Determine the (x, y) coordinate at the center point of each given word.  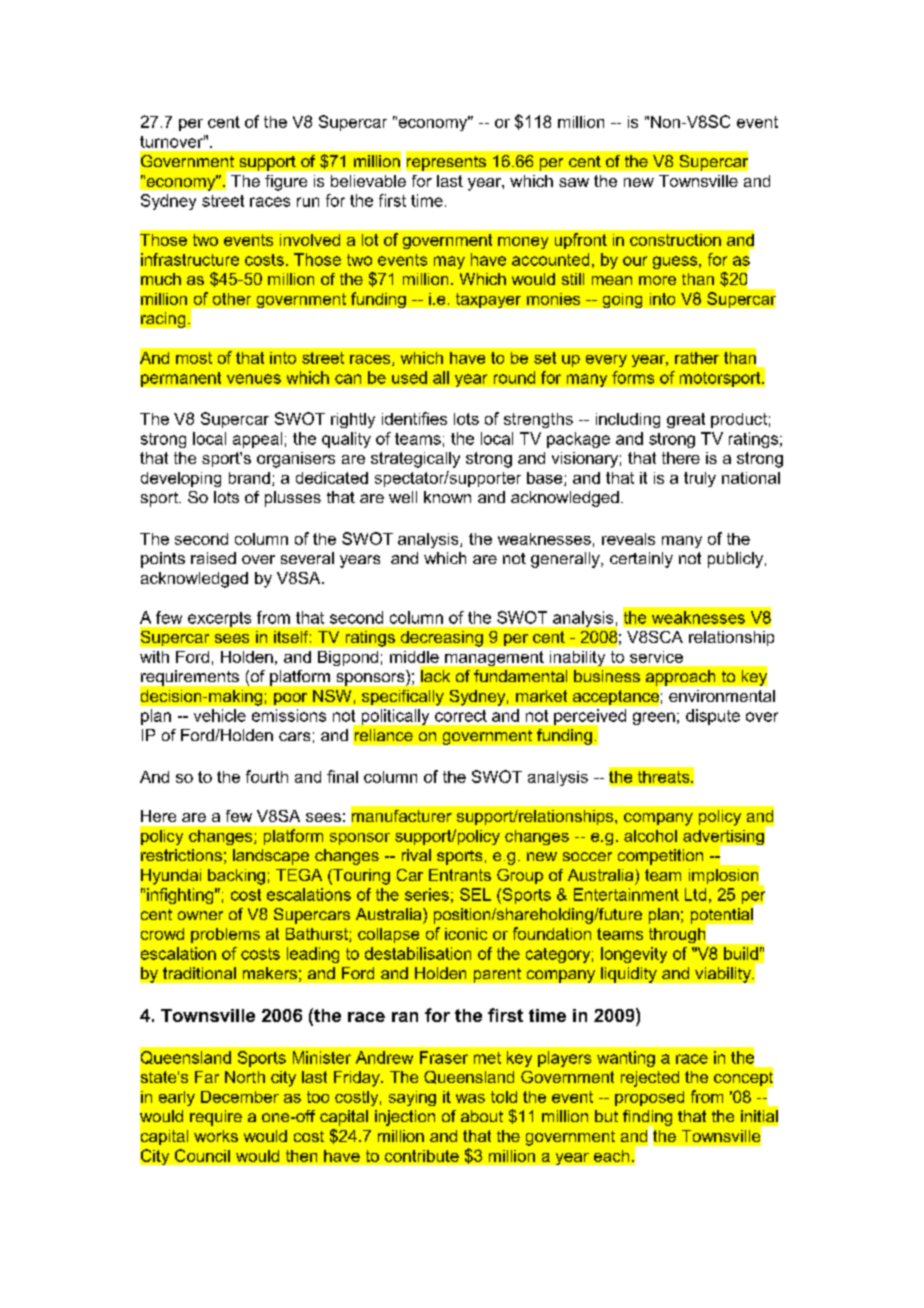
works (216, 1136)
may (449, 262)
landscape (271, 857)
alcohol (650, 836)
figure (286, 183)
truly (700, 479)
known (447, 497)
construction (675, 240)
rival (416, 855)
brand (249, 478)
